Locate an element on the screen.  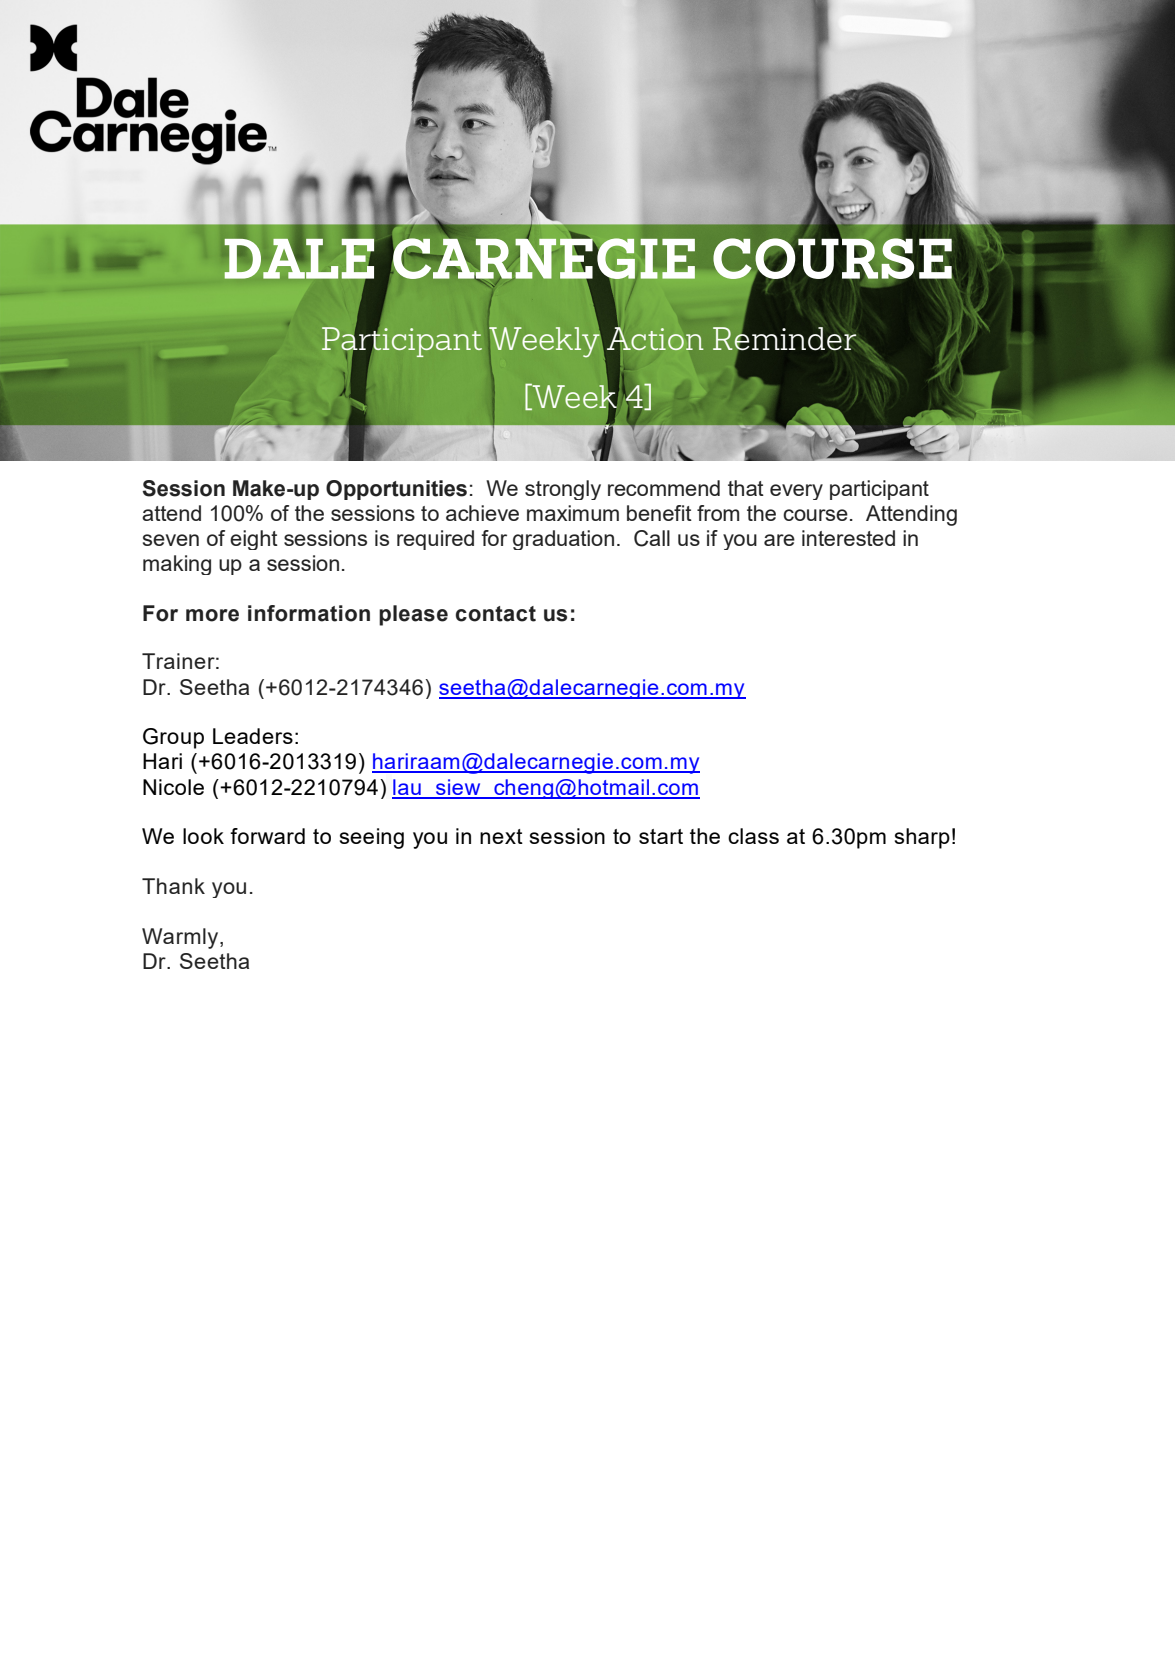
next is located at coordinates (501, 836).
